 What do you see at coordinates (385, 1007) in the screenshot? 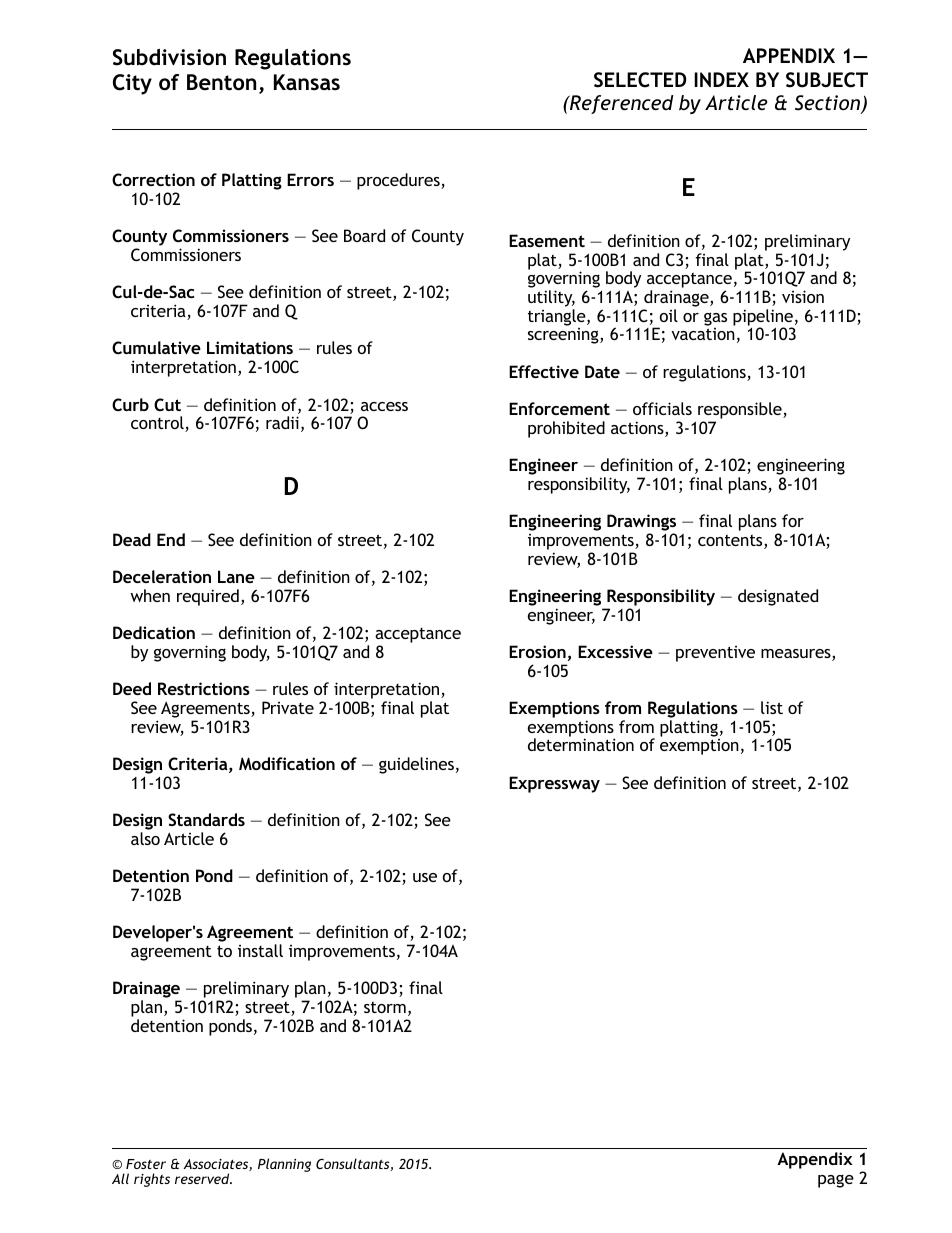
I see `storm` at bounding box center [385, 1007].
